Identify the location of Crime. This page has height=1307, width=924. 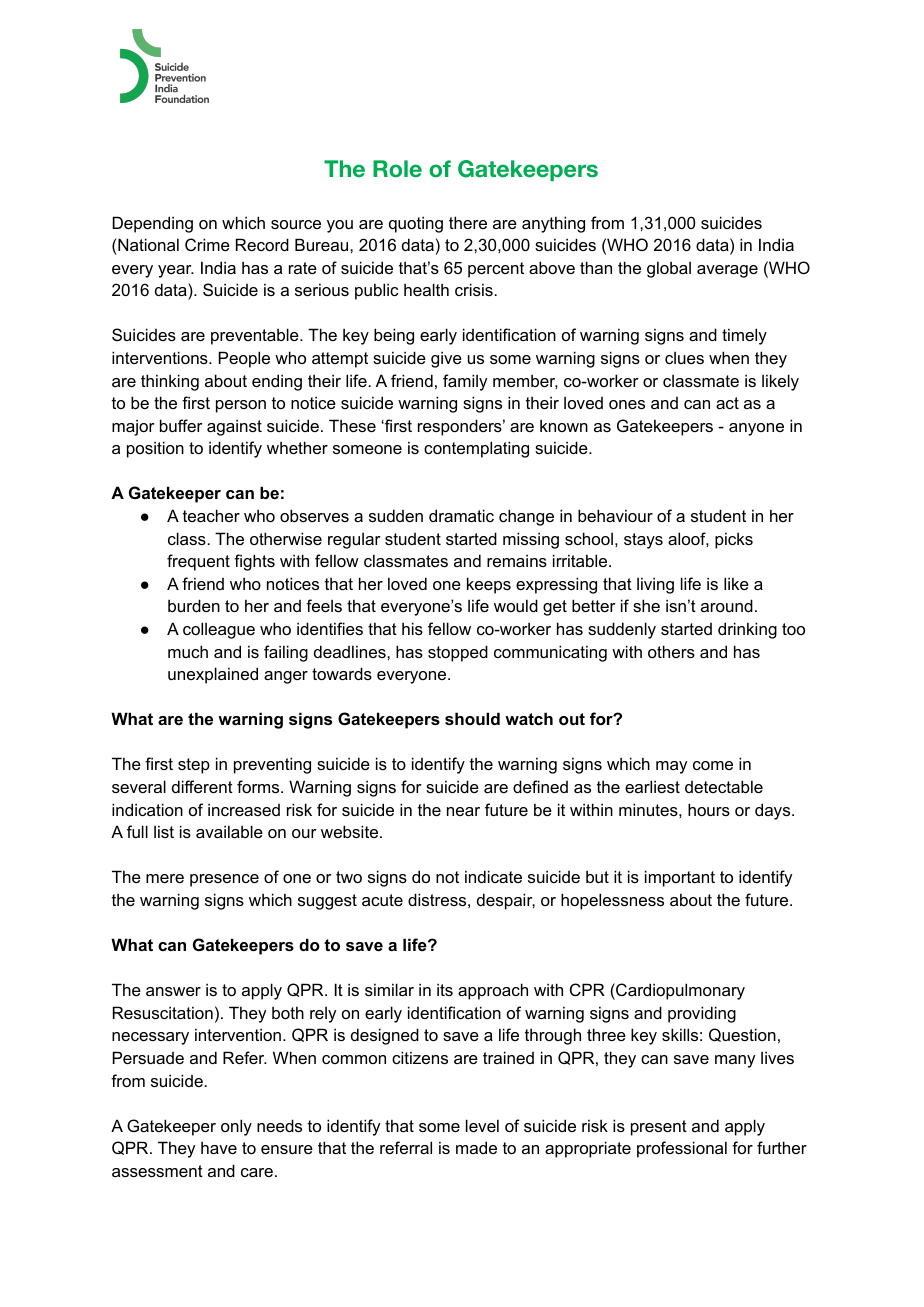
(207, 244).
